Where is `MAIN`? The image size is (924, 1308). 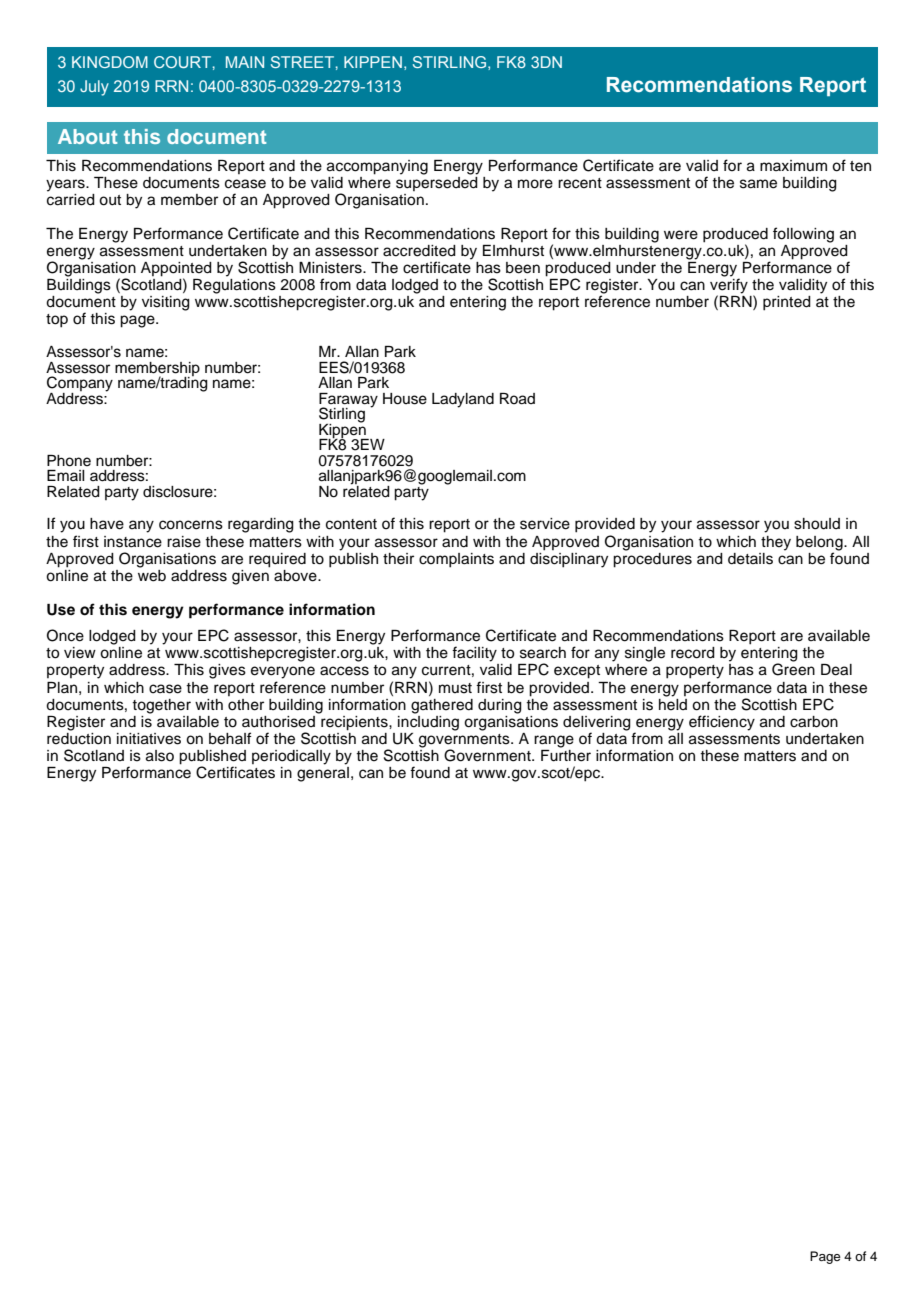
MAIN is located at coordinates (245, 62).
